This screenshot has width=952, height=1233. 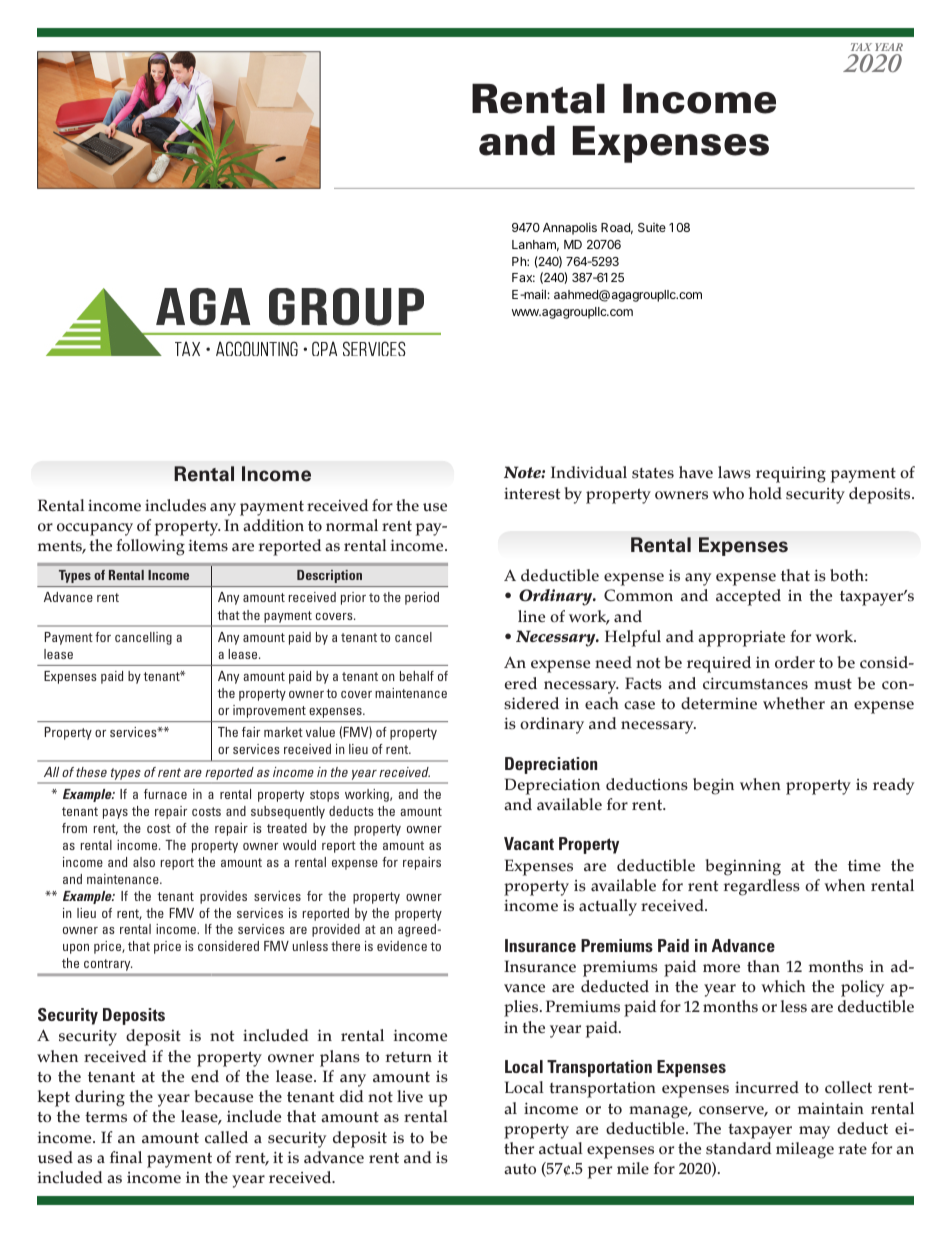 What do you see at coordinates (523, 277) in the screenshot?
I see `Fax` at bounding box center [523, 277].
